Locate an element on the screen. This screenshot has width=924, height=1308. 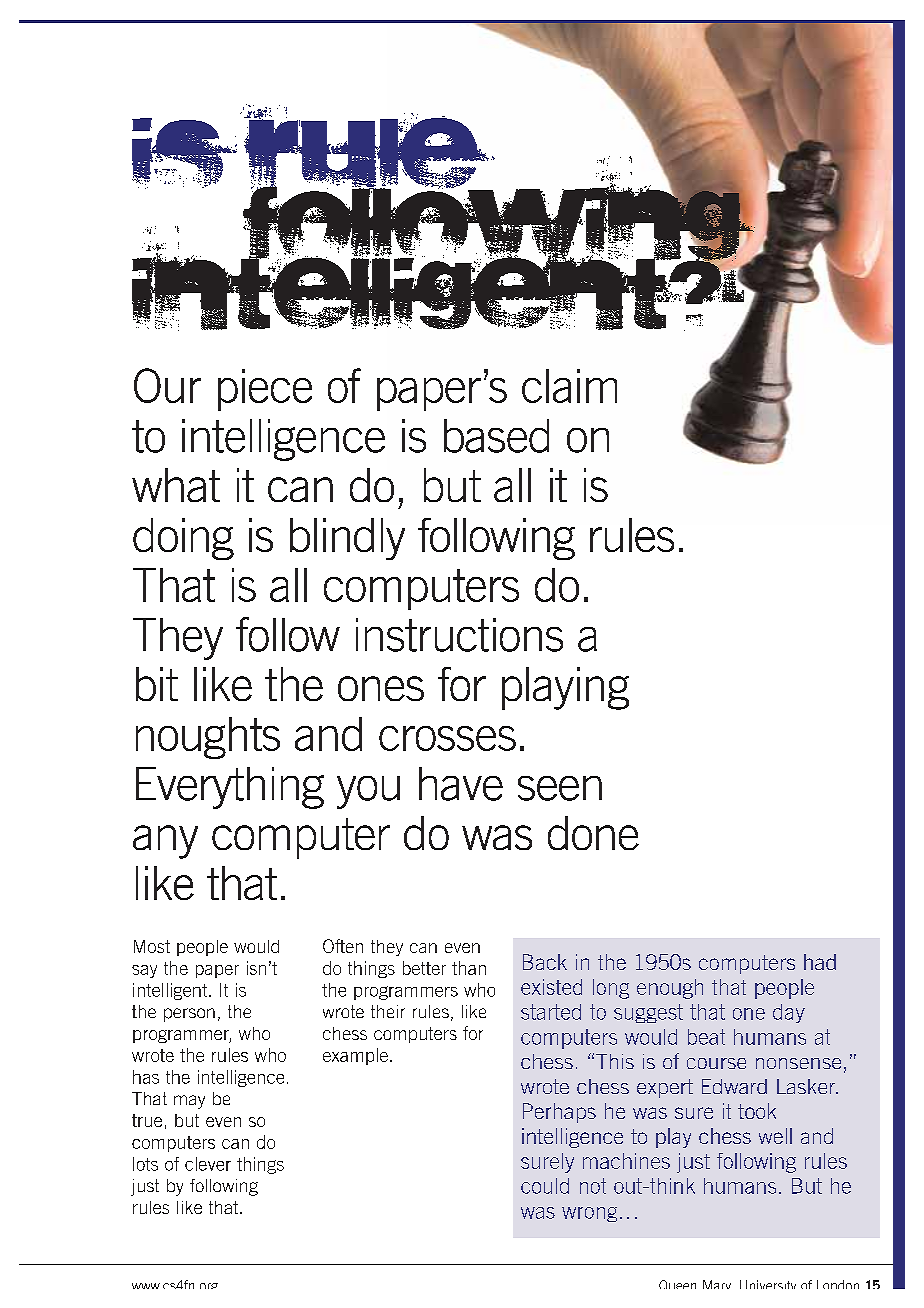
noughts is located at coordinates (208, 738).
